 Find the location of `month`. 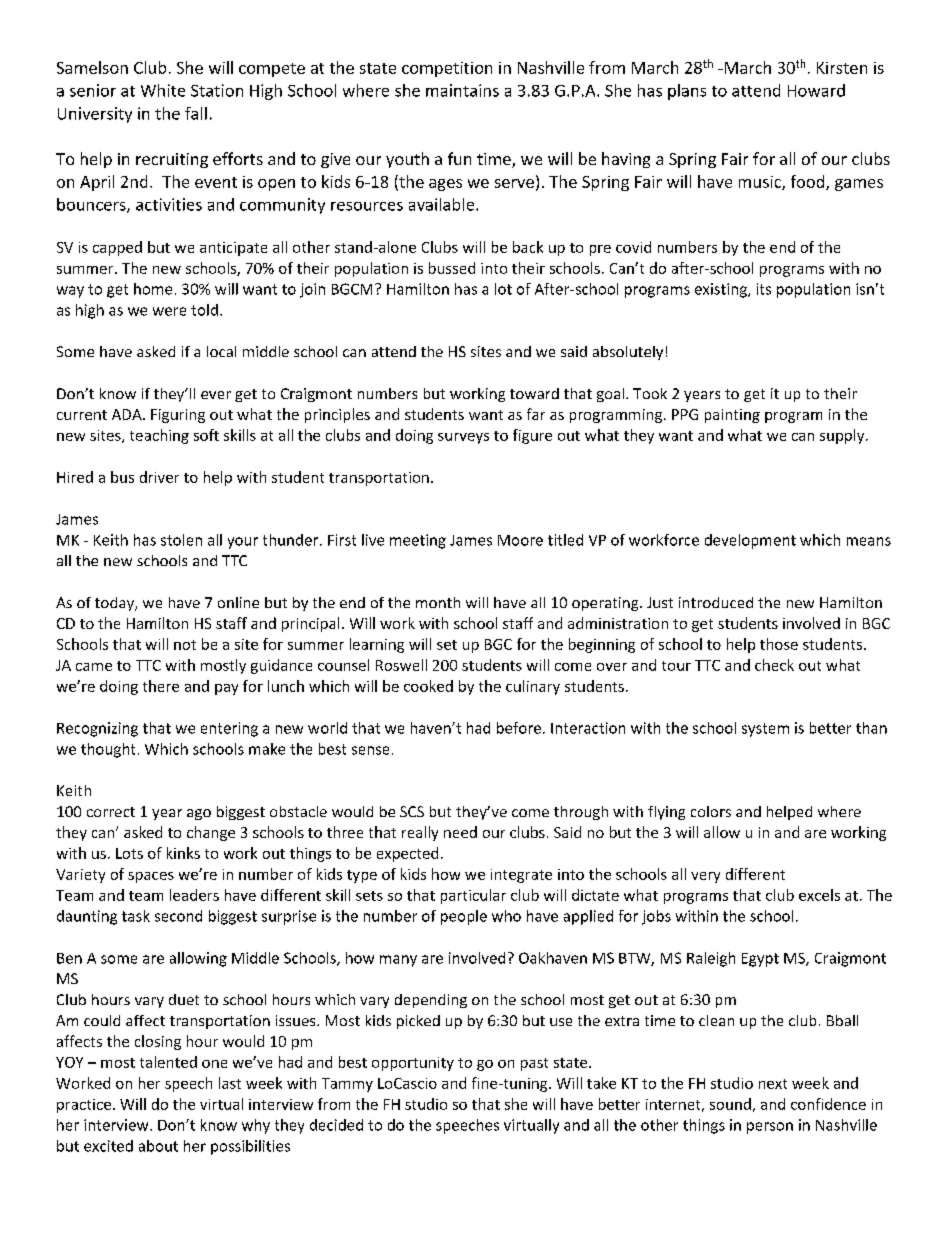

month is located at coordinates (438, 602).
